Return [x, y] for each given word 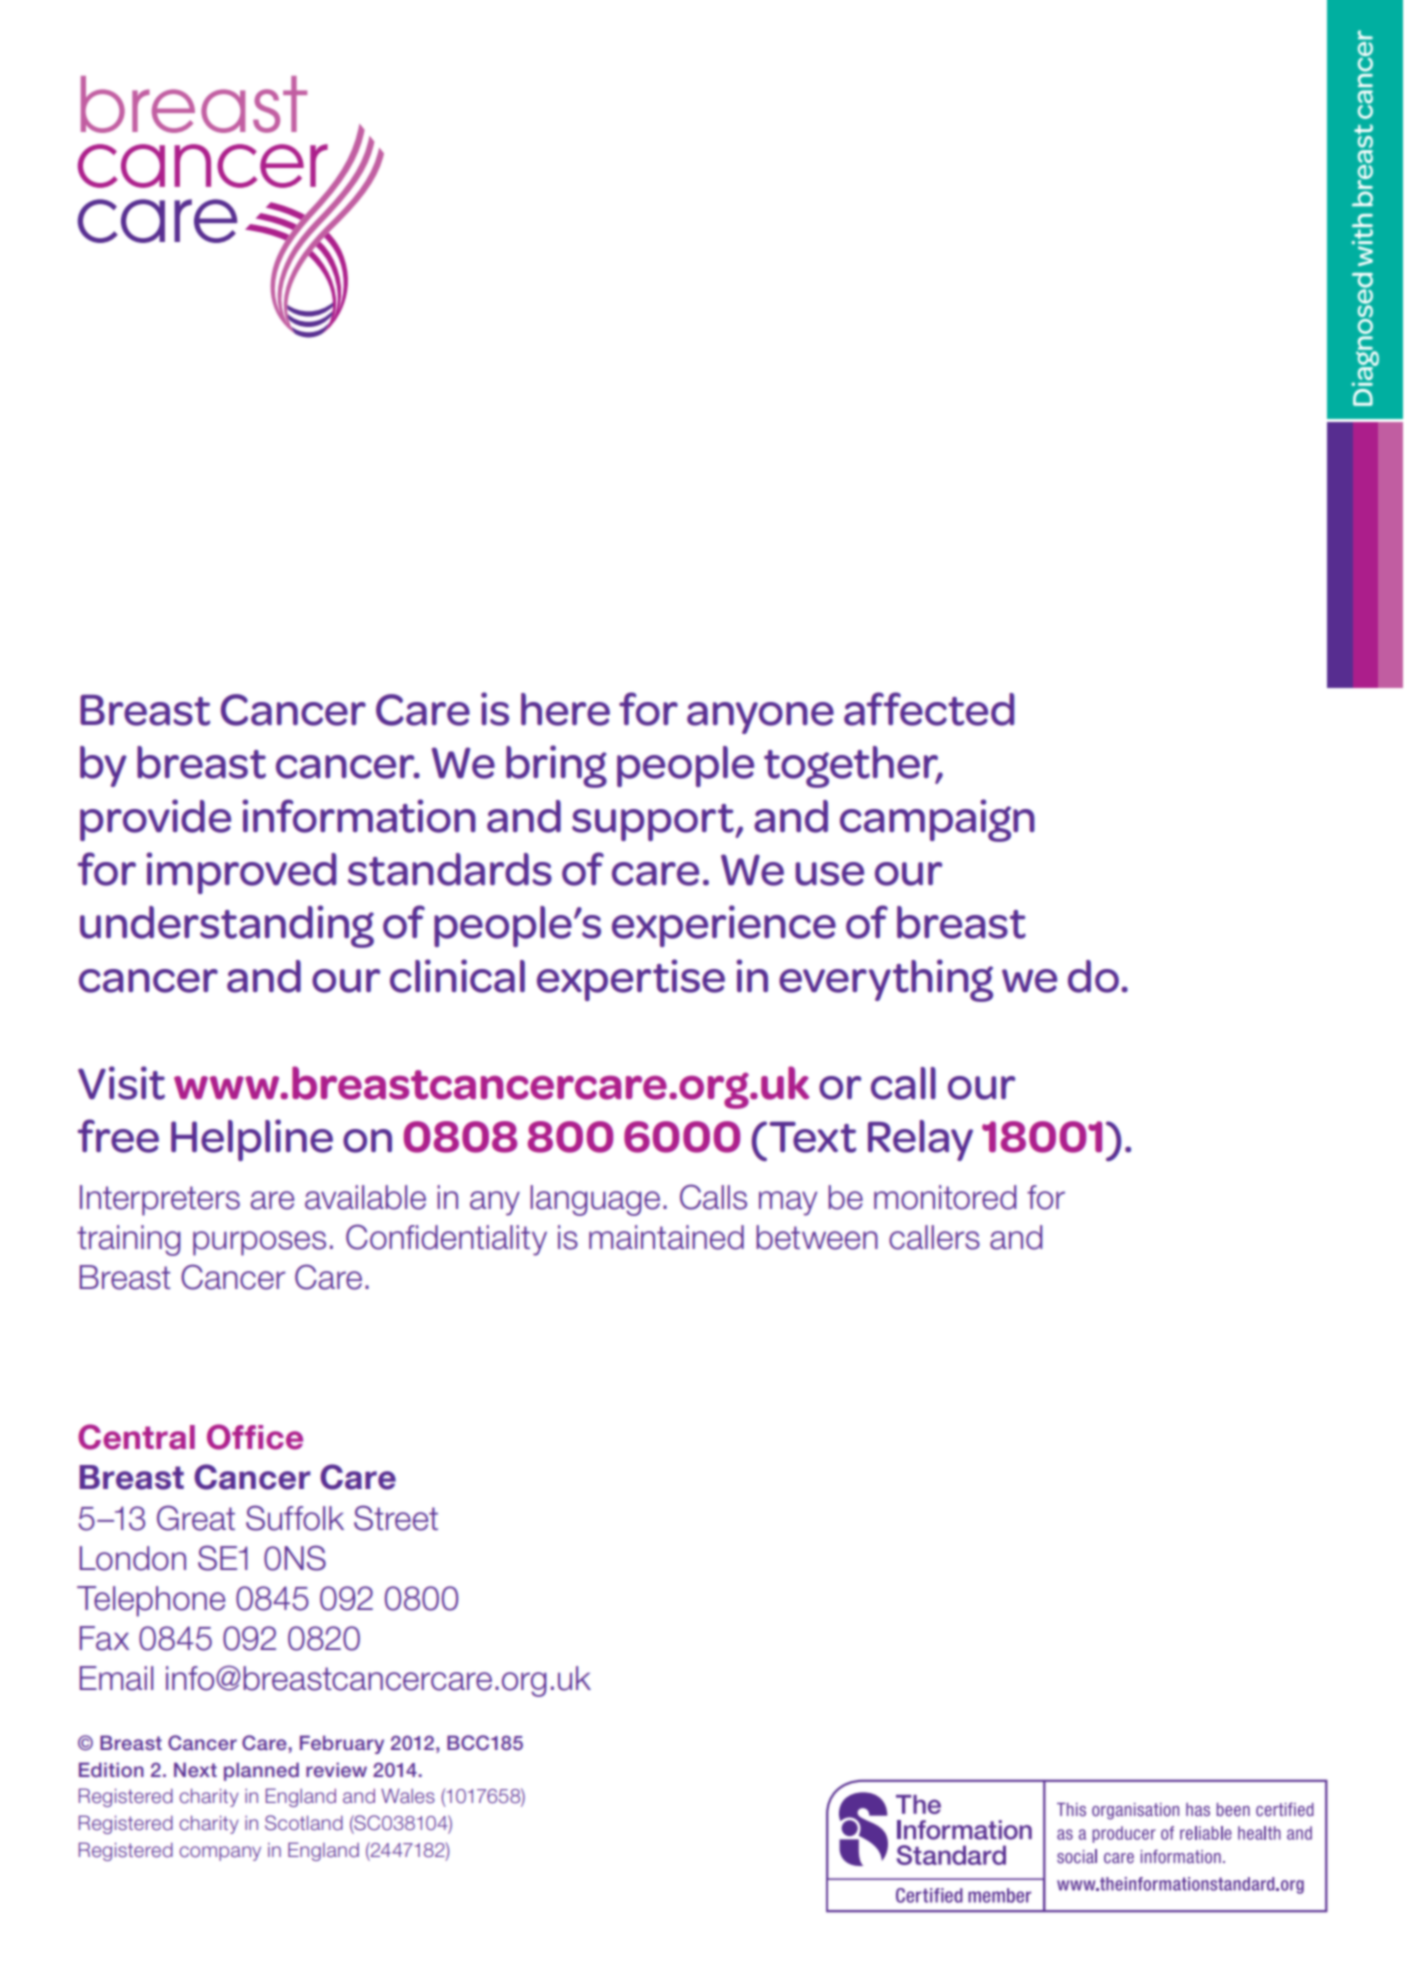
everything [886, 980]
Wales [408, 1796]
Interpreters [160, 1200]
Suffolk [295, 1518]
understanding [227, 926]
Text [812, 1137]
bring [556, 766]
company [220, 1853]
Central [136, 1437]
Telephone [151, 1601]
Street [396, 1518]
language [595, 1200]
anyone [760, 718]
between [817, 1237]
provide [155, 820]
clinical [457, 976]
